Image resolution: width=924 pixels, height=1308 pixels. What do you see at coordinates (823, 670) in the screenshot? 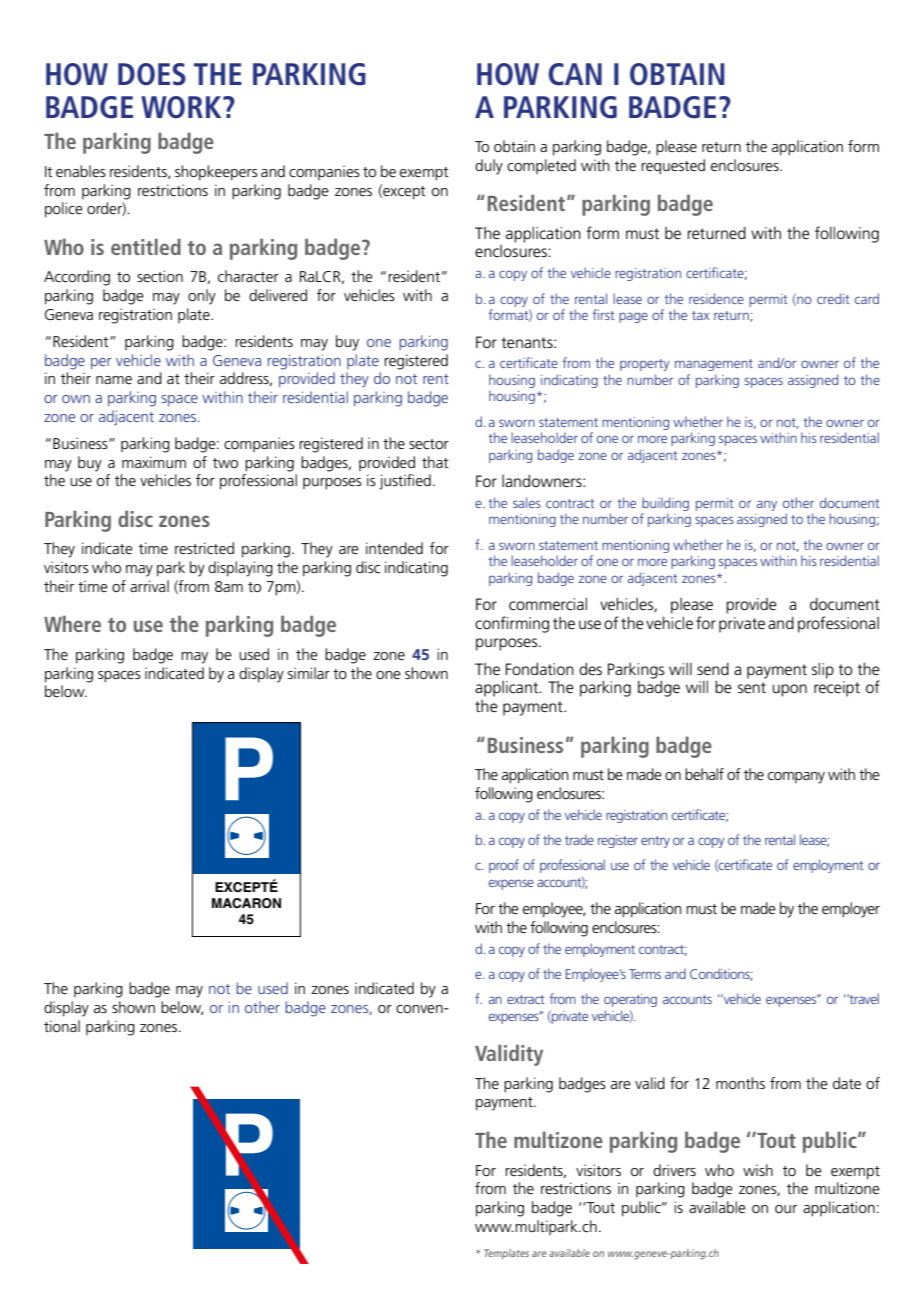
I see `slip` at bounding box center [823, 670].
